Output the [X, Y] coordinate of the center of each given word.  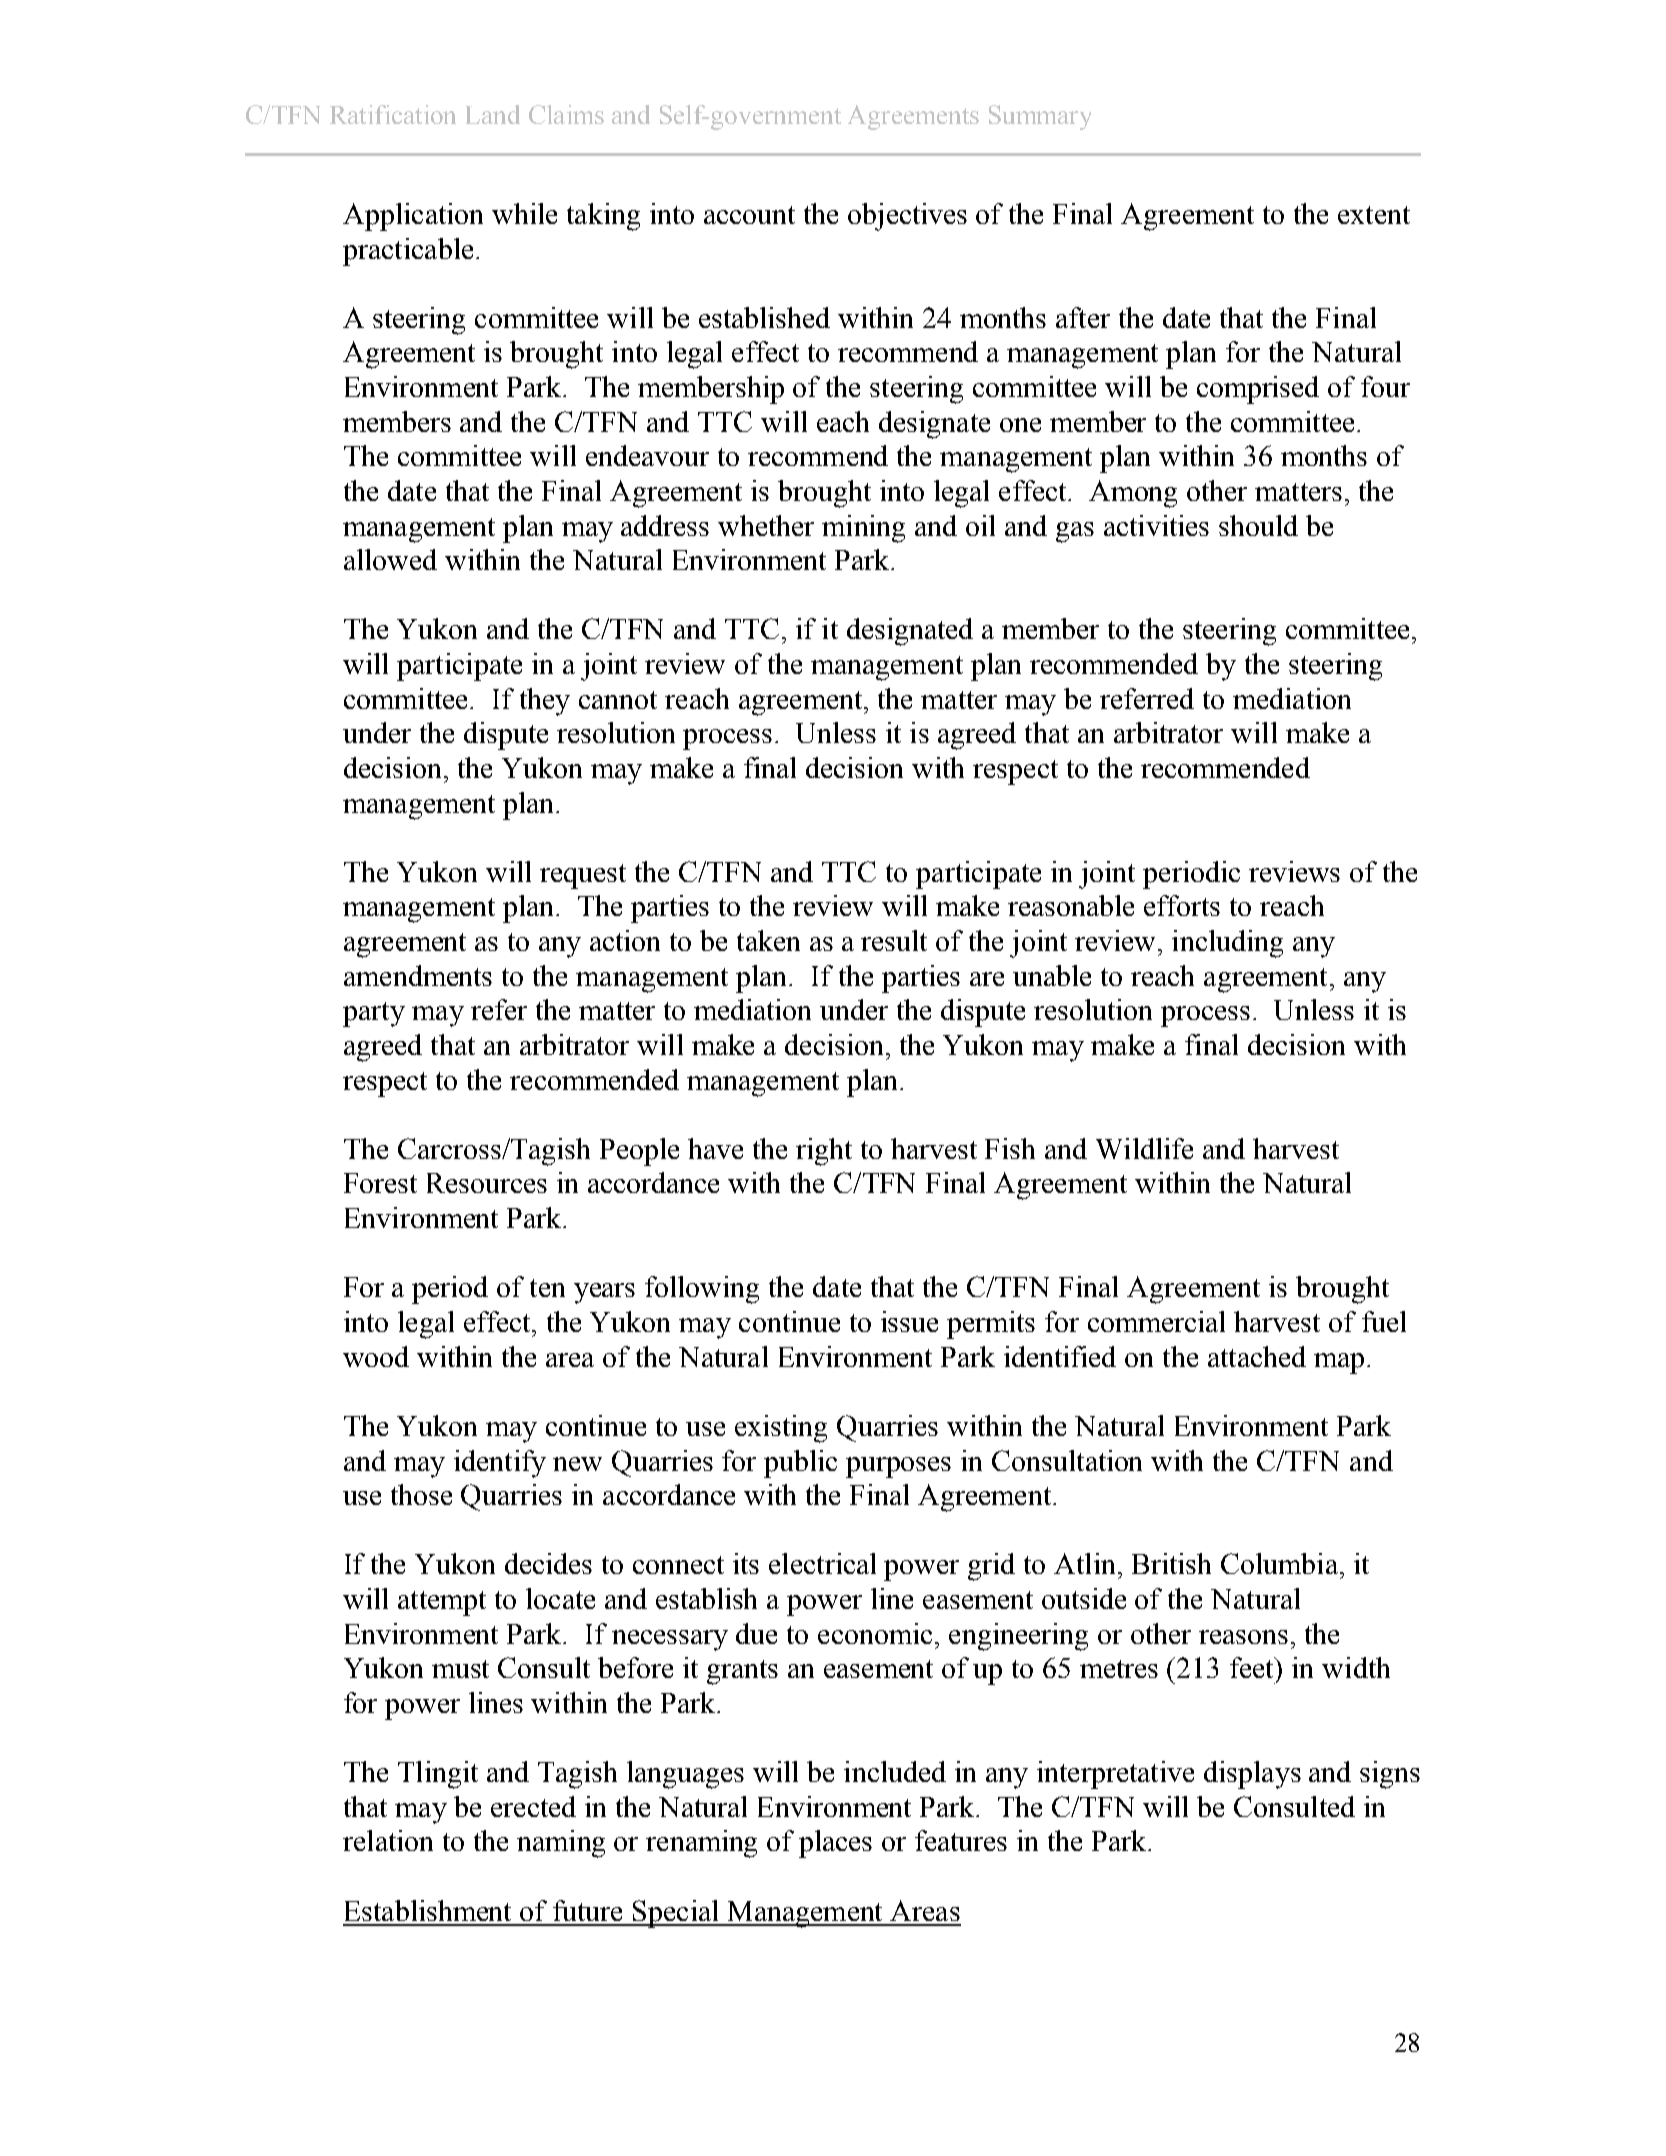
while [524, 213]
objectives [907, 217]
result [894, 940]
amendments [418, 975]
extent [1374, 215]
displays [1252, 1775]
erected [533, 1806]
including [1227, 944]
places [835, 1844]
